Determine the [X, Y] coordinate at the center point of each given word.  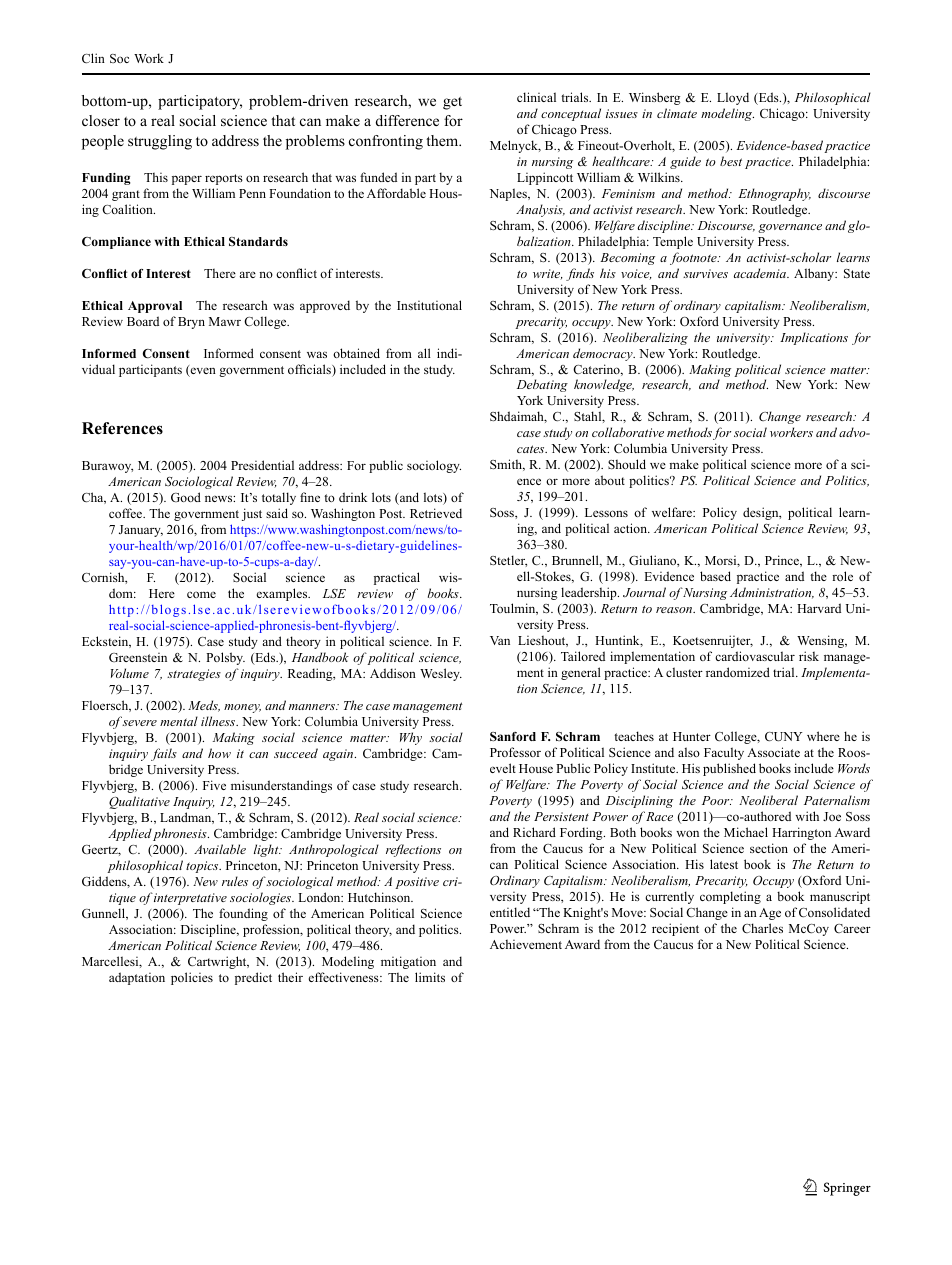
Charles [762, 928]
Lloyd [733, 98]
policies [192, 978]
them [443, 140]
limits [430, 977]
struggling [160, 142]
